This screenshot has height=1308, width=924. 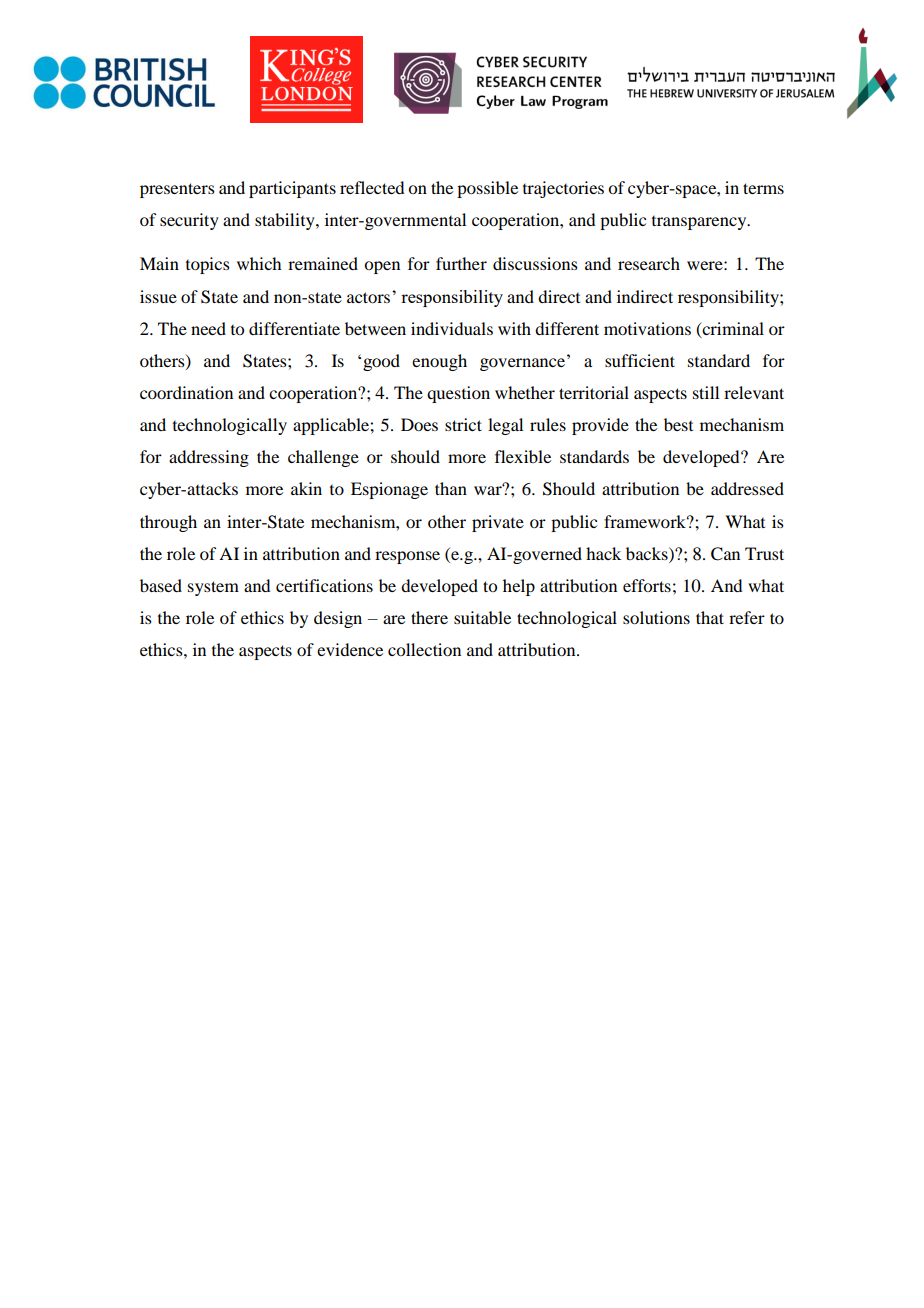 What do you see at coordinates (186, 392) in the screenshot?
I see `coordination` at bounding box center [186, 392].
